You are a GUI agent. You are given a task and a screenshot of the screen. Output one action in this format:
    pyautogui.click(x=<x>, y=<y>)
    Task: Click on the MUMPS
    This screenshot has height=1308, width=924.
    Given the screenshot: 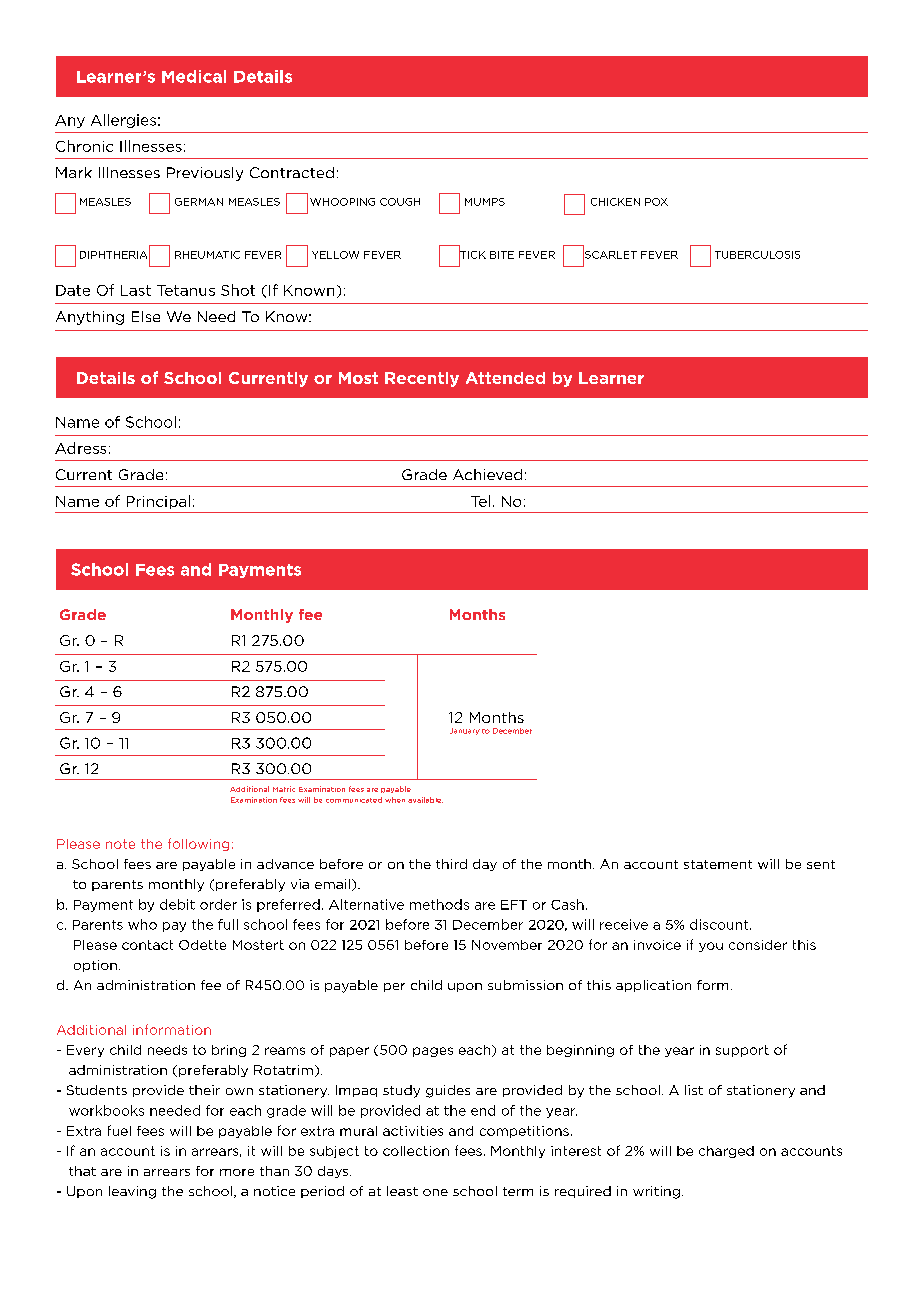 What is the action you would take?
    pyautogui.click(x=485, y=202)
